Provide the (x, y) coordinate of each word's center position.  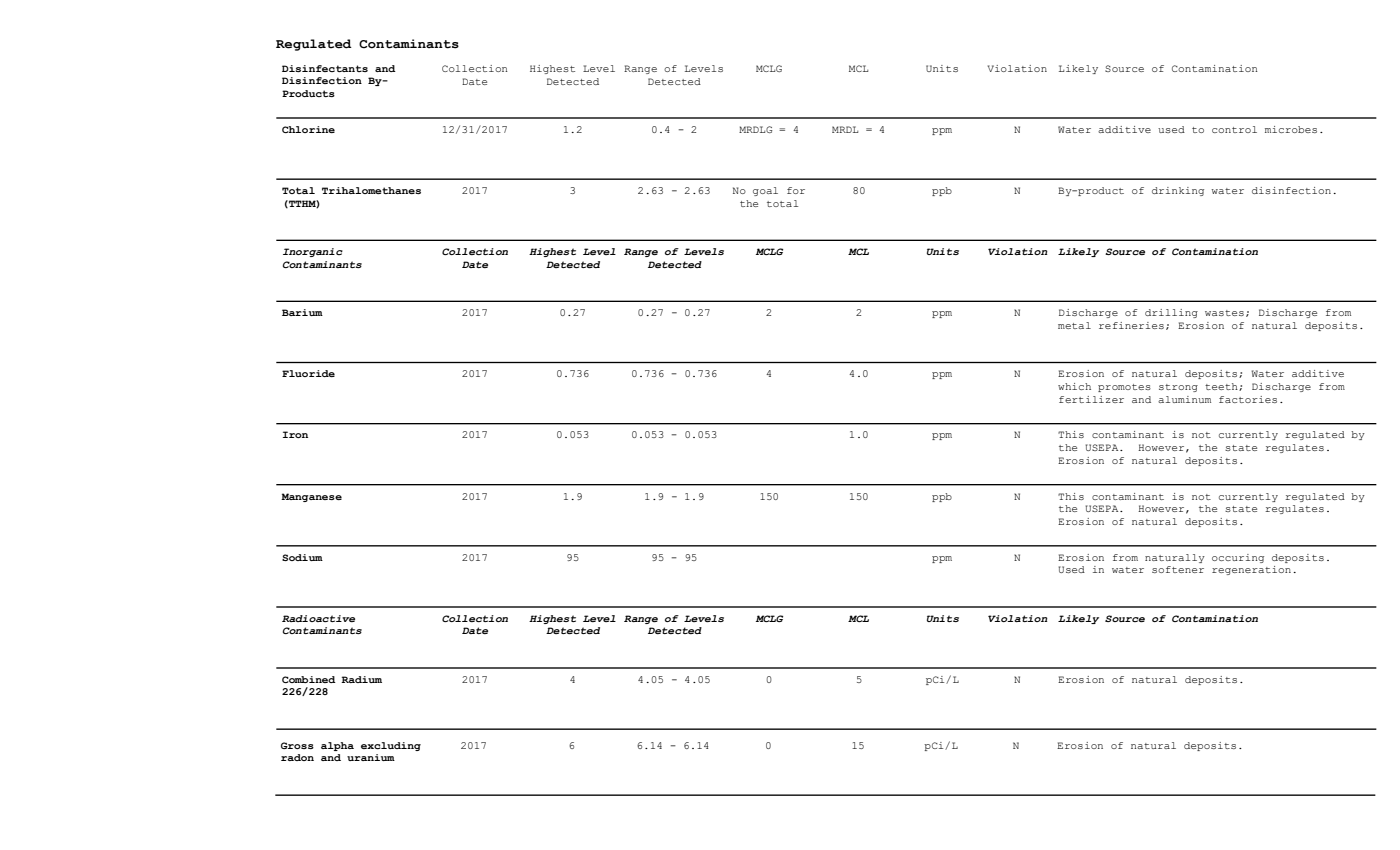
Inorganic (313, 252)
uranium (371, 757)
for (796, 190)
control (1234, 129)
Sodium (302, 557)
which (1074, 386)
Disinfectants (325, 68)
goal (765, 191)
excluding (391, 746)
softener (1178, 569)
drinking (1178, 191)
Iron (295, 434)
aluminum (1184, 399)
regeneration (1251, 570)
